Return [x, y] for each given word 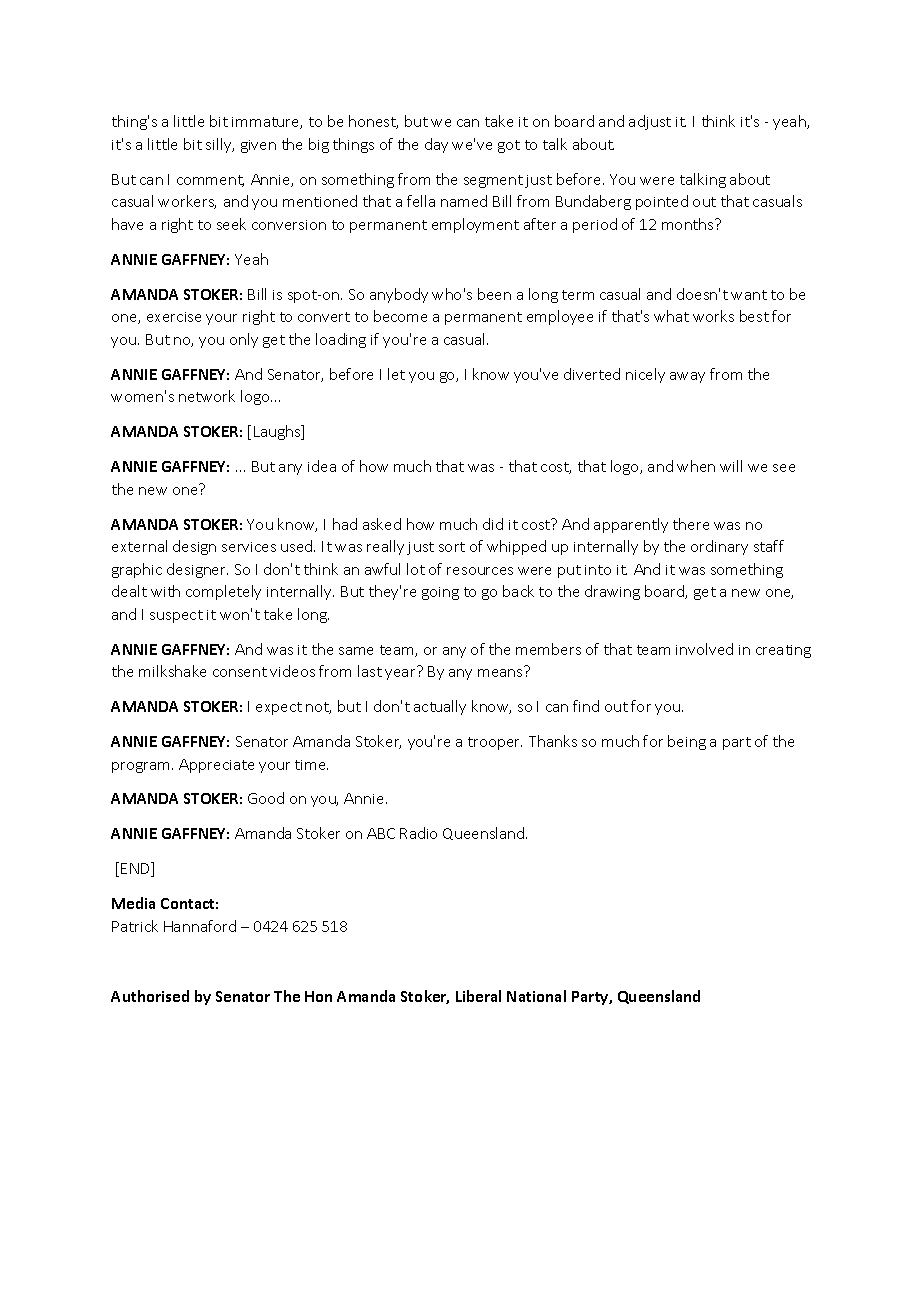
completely [223, 592]
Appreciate [216, 766]
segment [493, 181]
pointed [662, 202]
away [687, 377]
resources [480, 571]
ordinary [719, 547]
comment [210, 181]
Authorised [150, 996]
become [400, 316]
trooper [495, 743]
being [687, 742]
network [207, 396]
